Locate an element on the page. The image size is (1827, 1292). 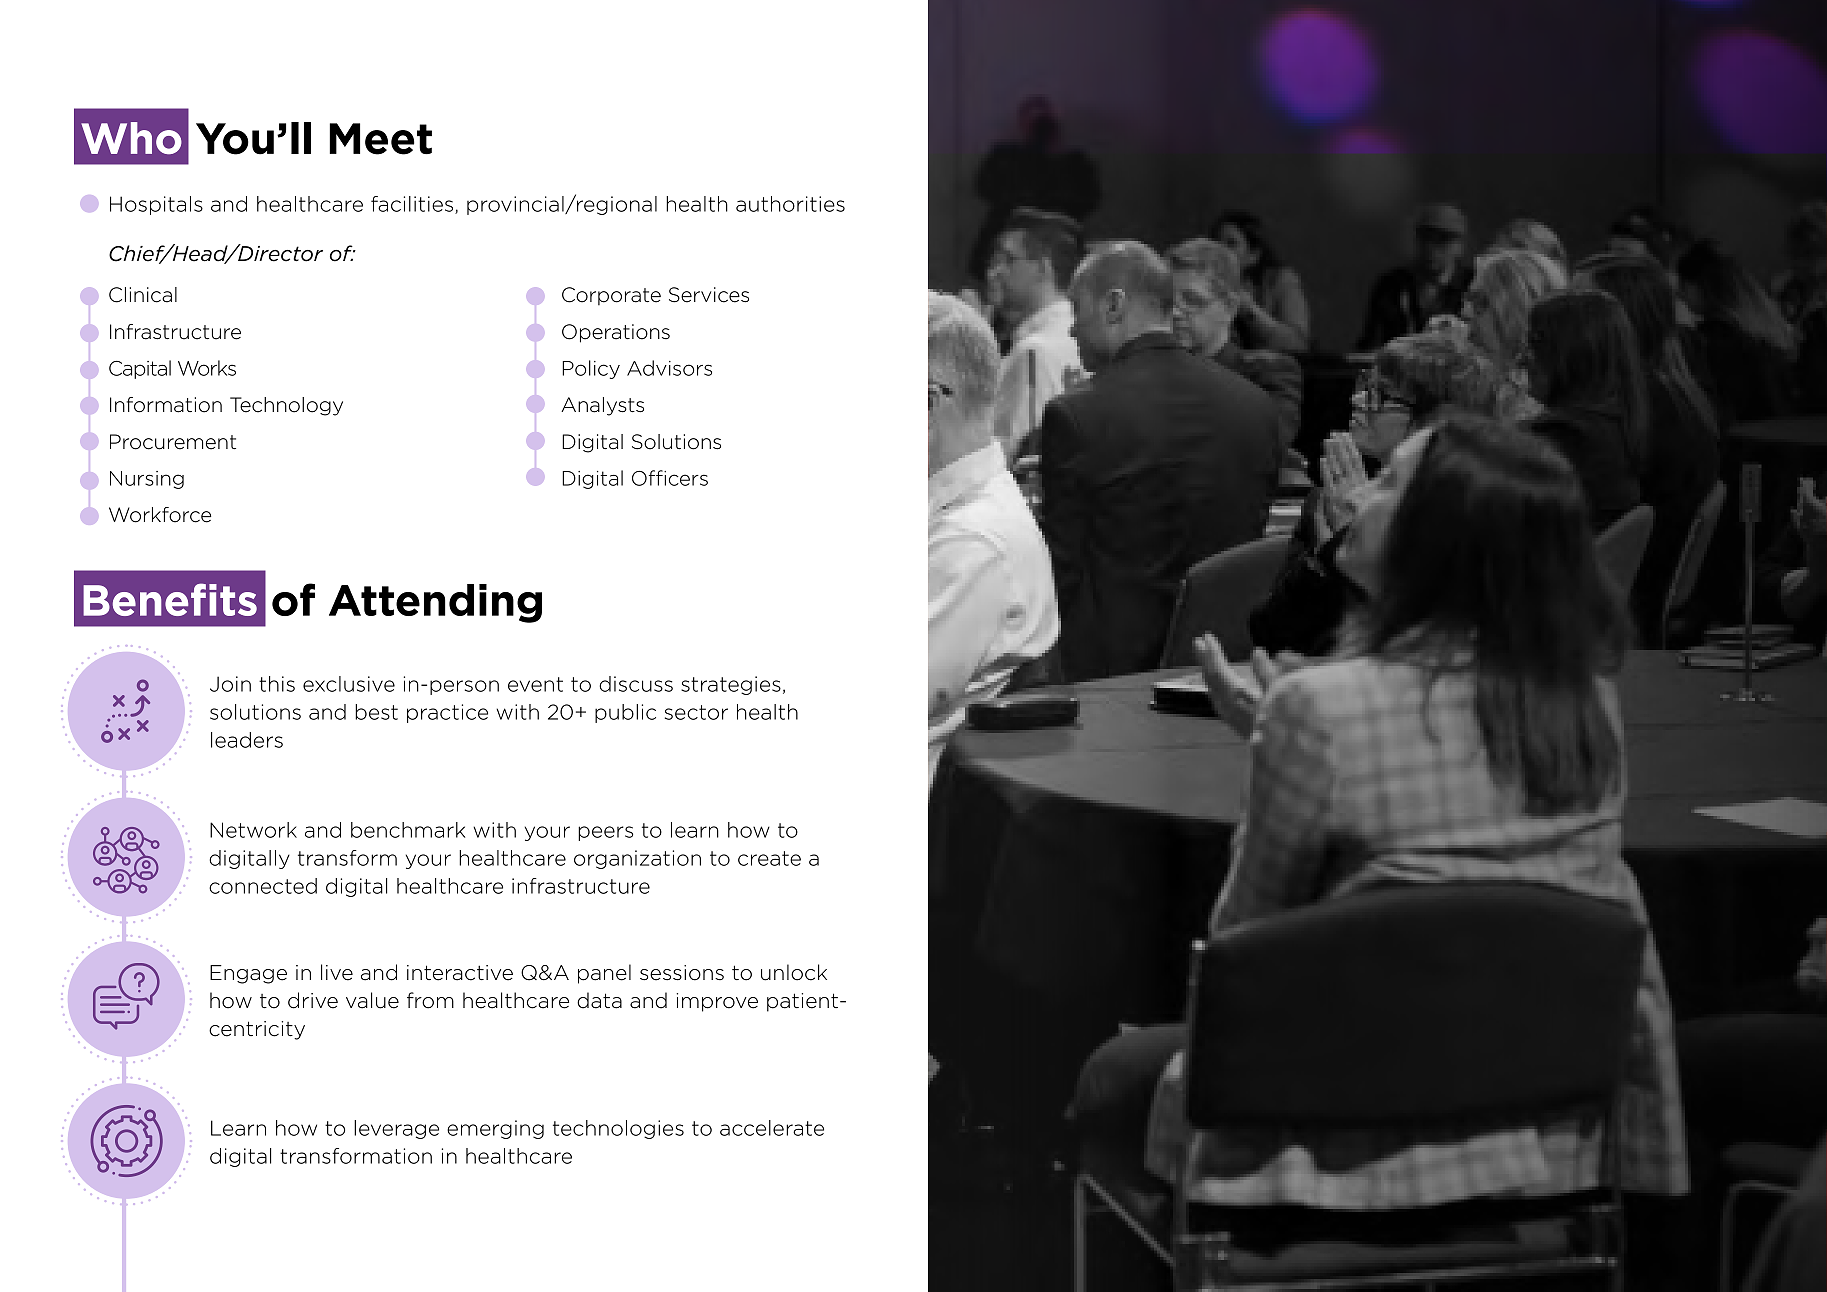
Benefits is located at coordinates (170, 599).
